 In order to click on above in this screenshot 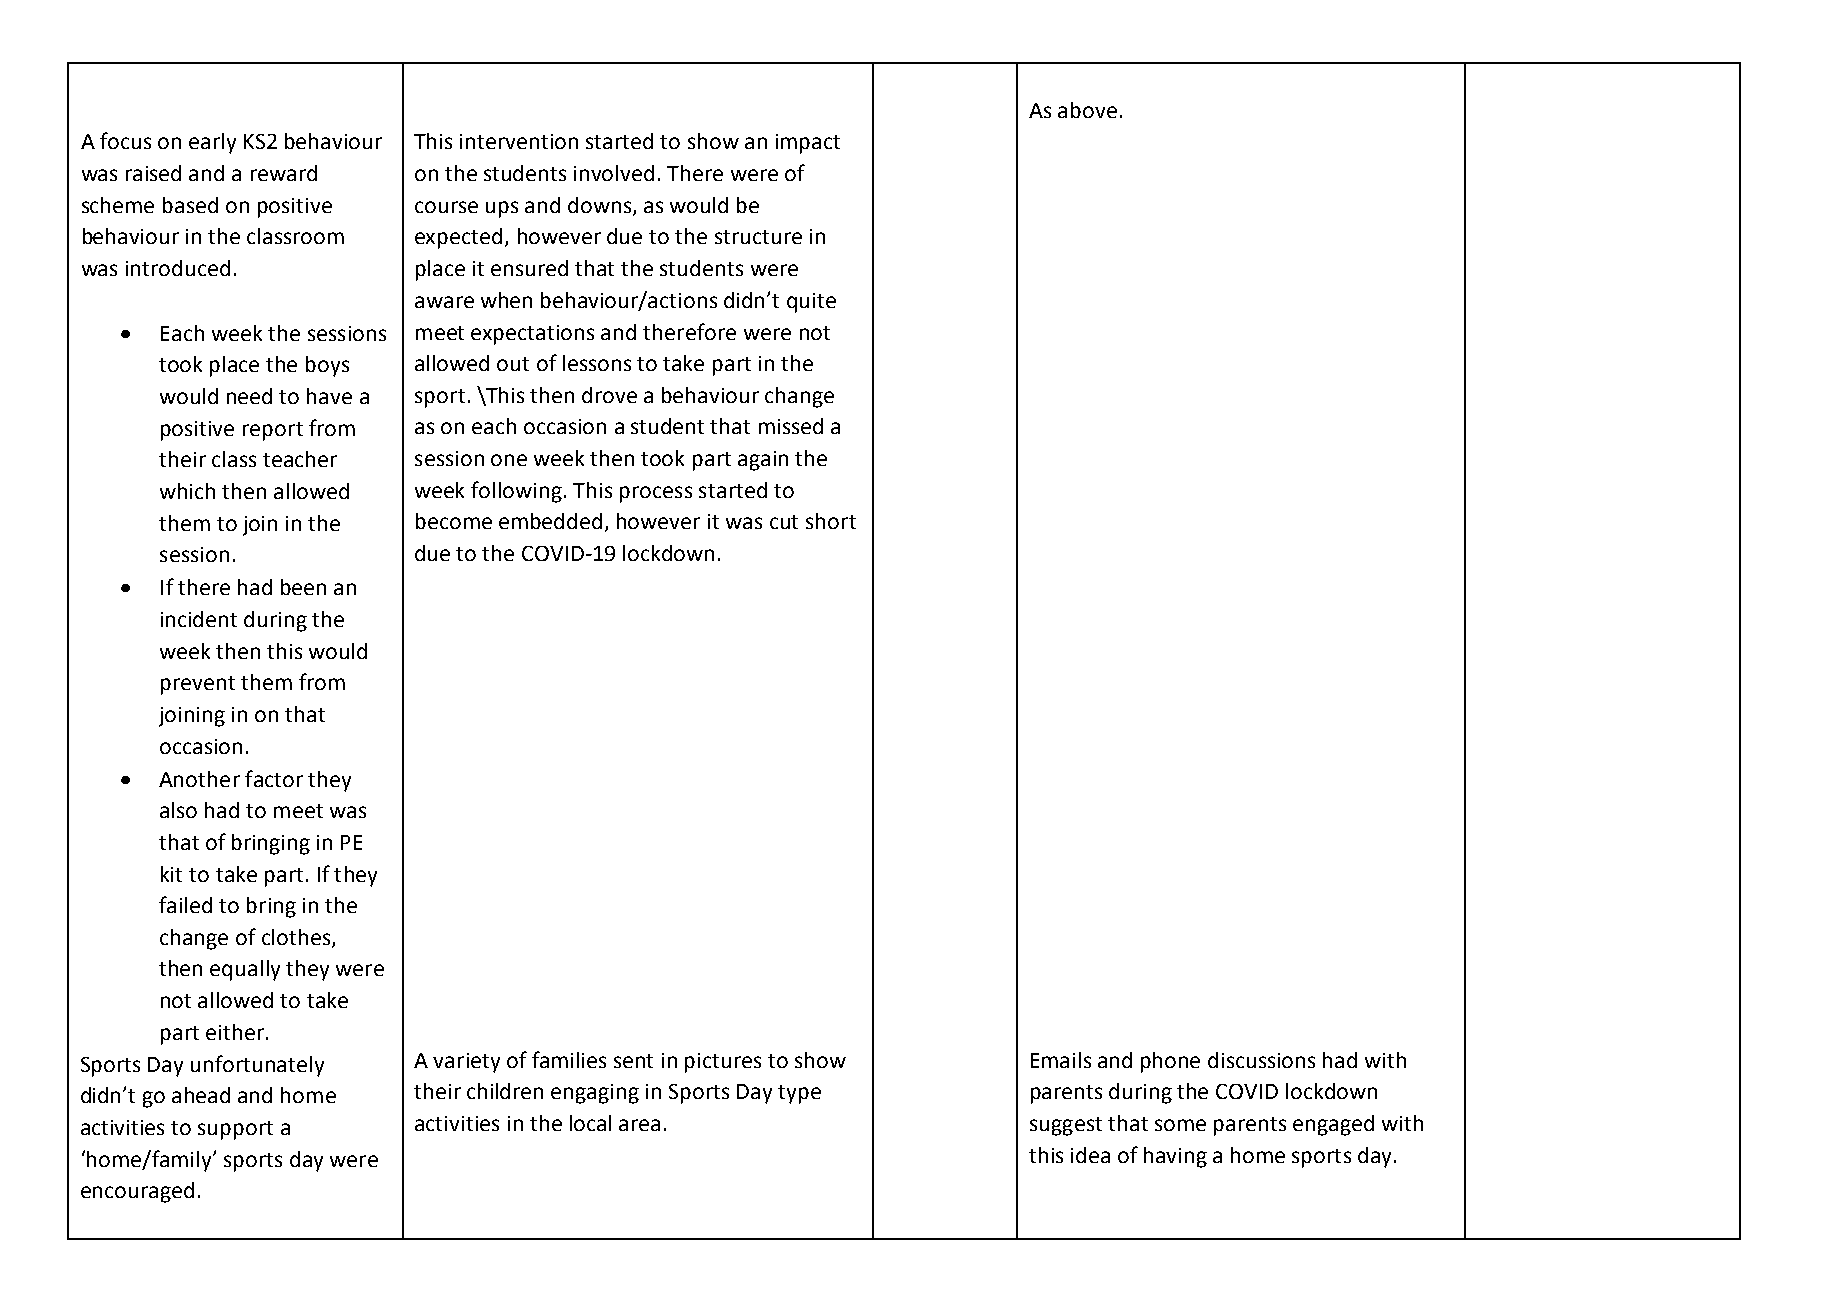, I will do `click(1087, 110)`.
